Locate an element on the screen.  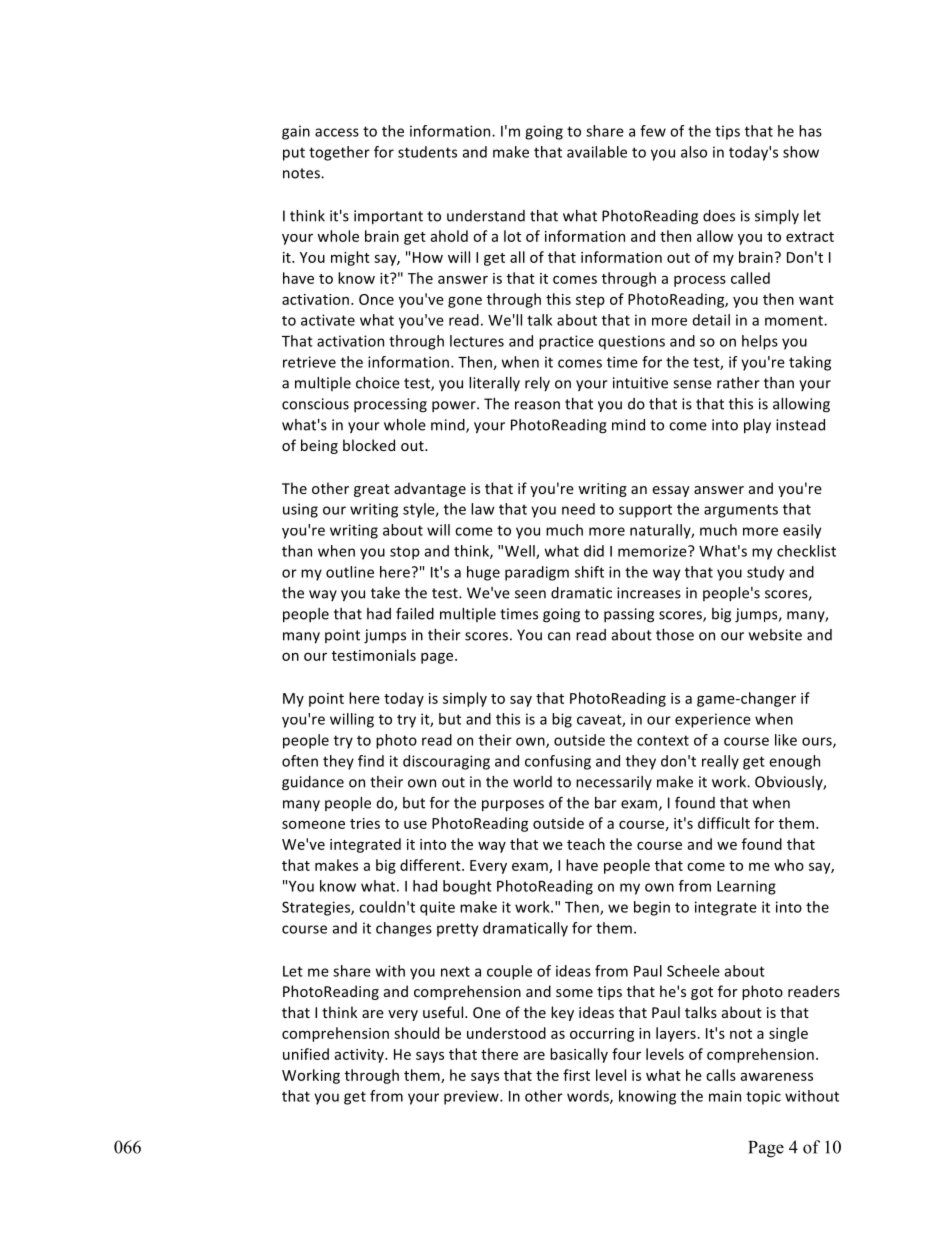
show is located at coordinates (801, 152).
